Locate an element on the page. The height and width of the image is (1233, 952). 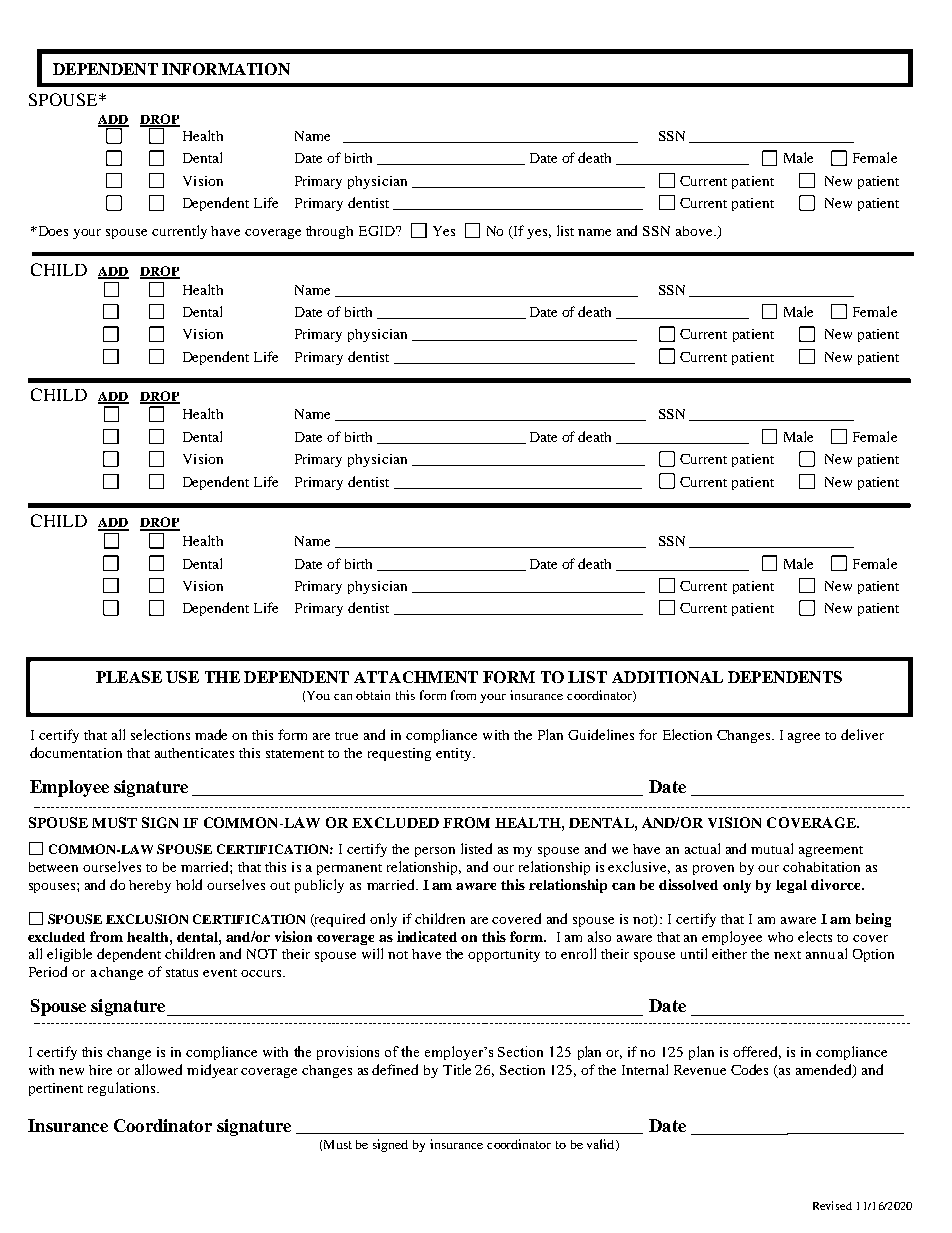
legal is located at coordinates (791, 886).
